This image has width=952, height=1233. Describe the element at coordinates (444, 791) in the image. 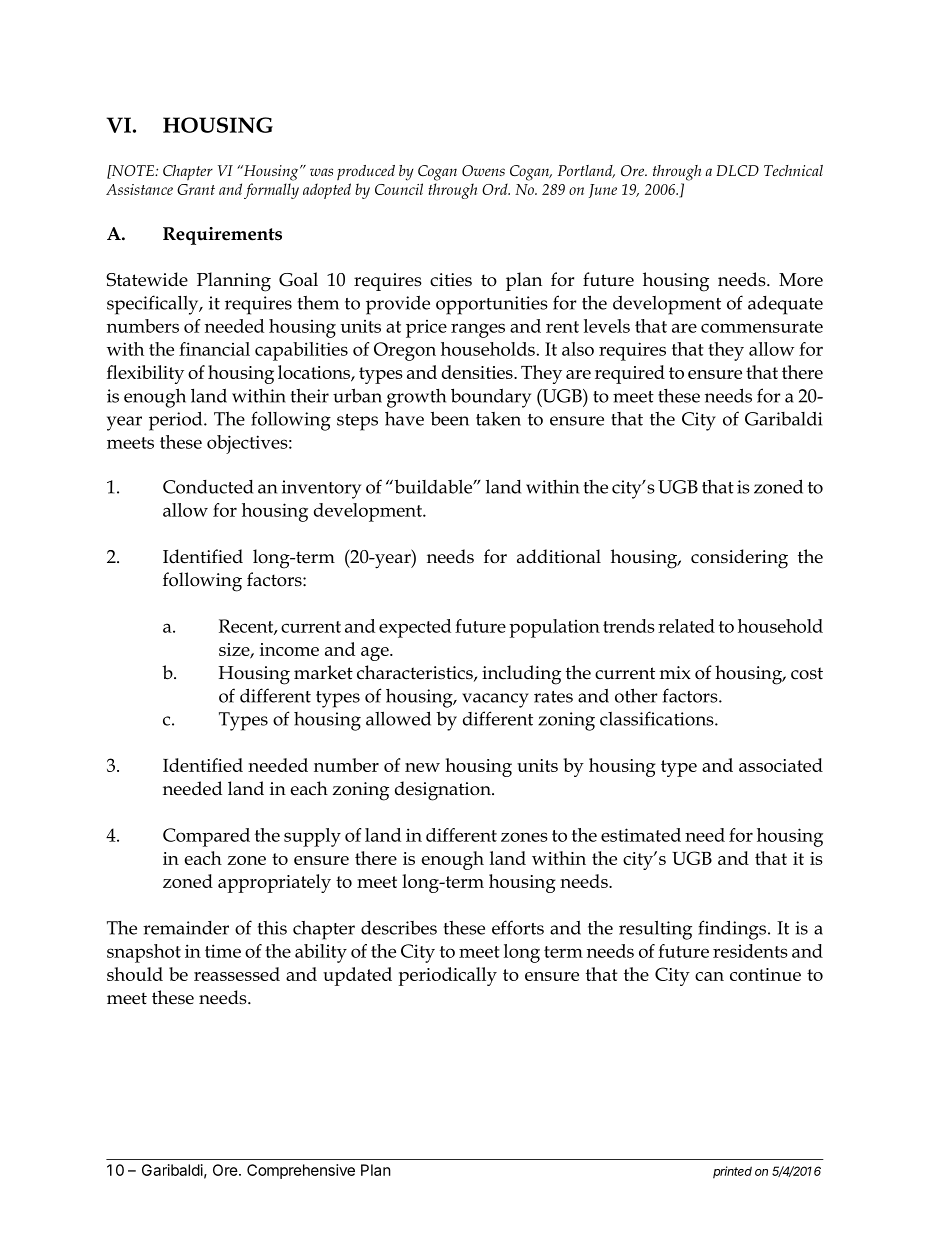

I see `designation` at that location.
